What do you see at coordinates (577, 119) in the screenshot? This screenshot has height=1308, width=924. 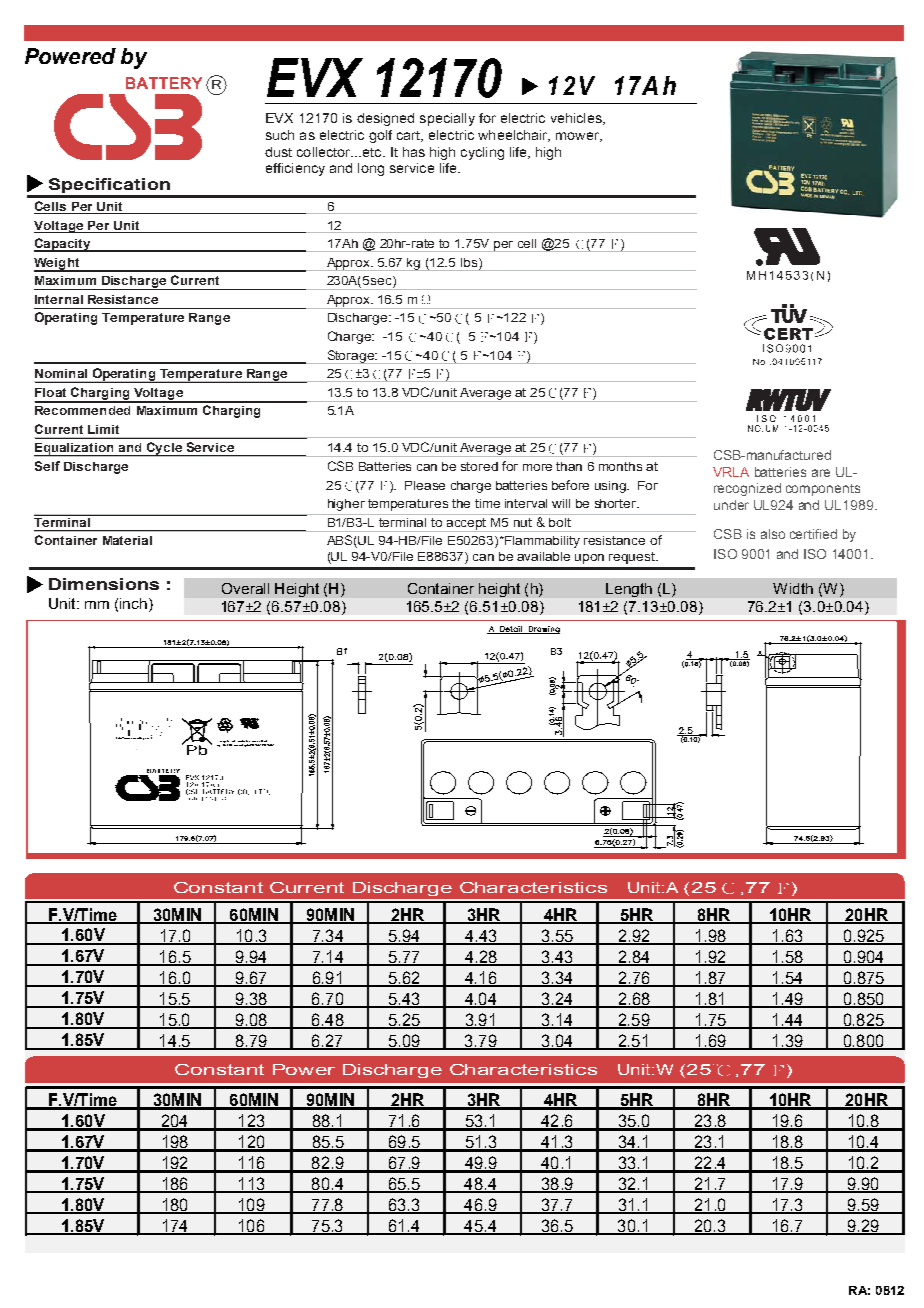 I see `vehicles` at bounding box center [577, 119].
